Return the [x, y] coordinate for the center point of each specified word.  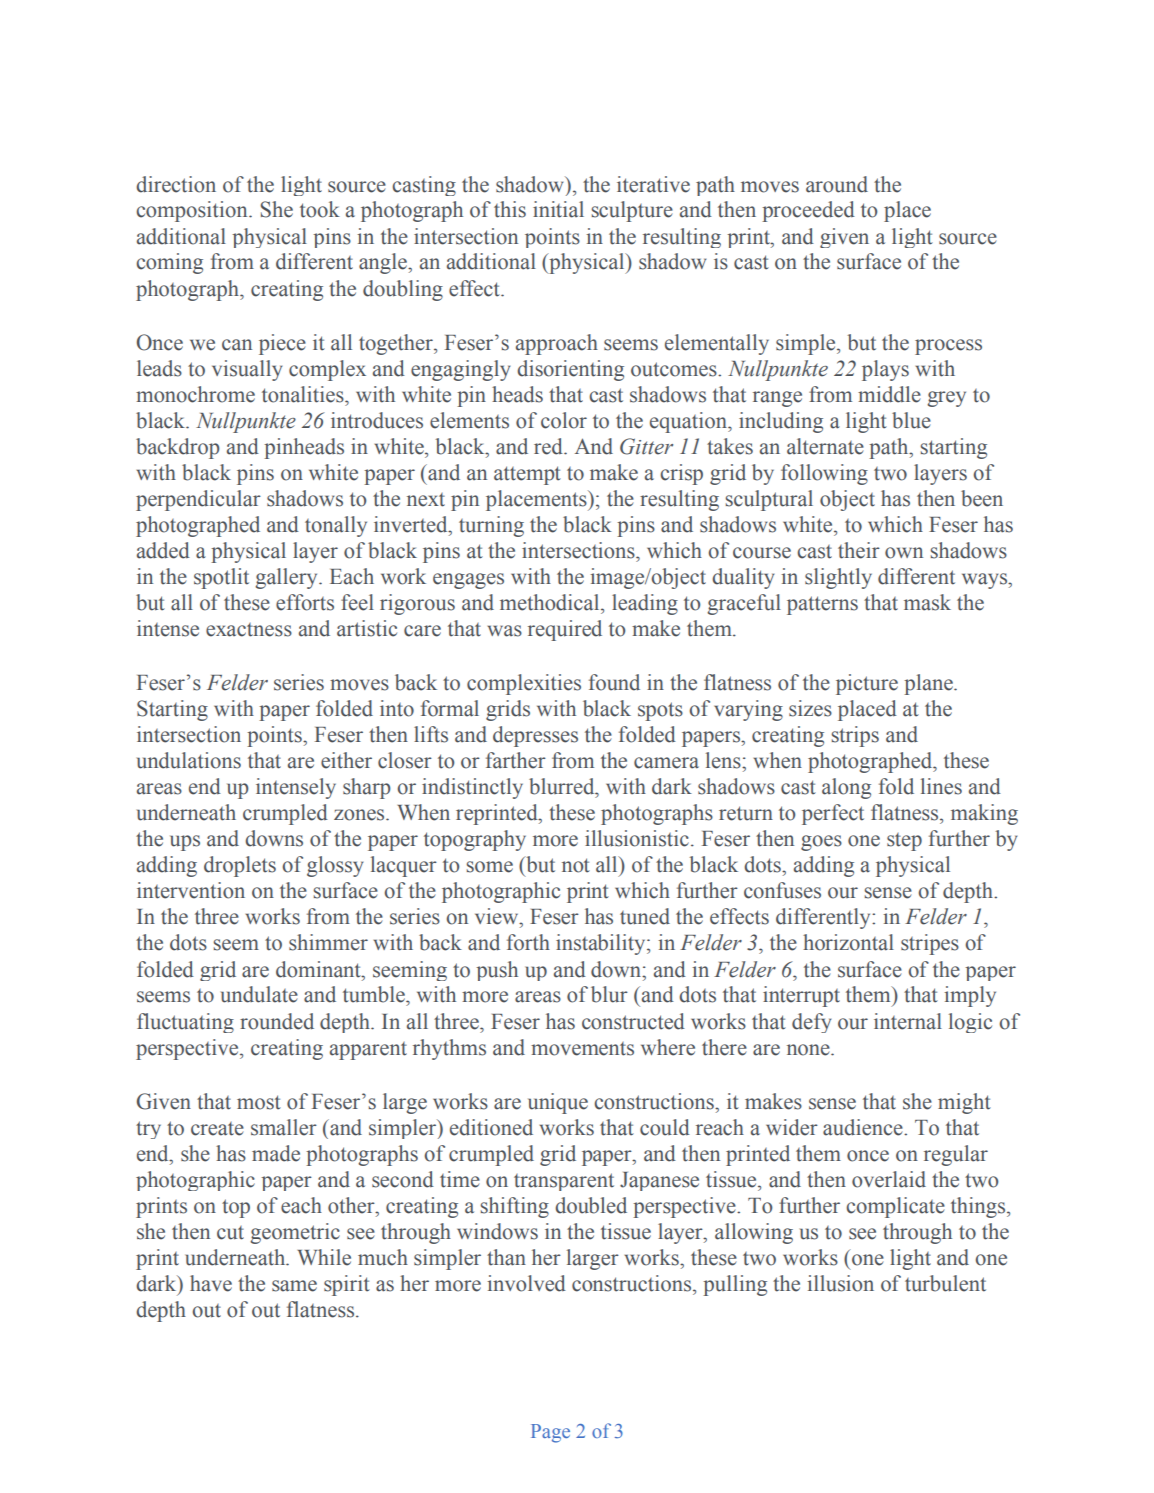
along [846, 788]
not [576, 865]
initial [558, 209]
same [294, 1286]
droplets [240, 866]
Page [550, 1433]
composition [193, 211]
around [837, 184]
